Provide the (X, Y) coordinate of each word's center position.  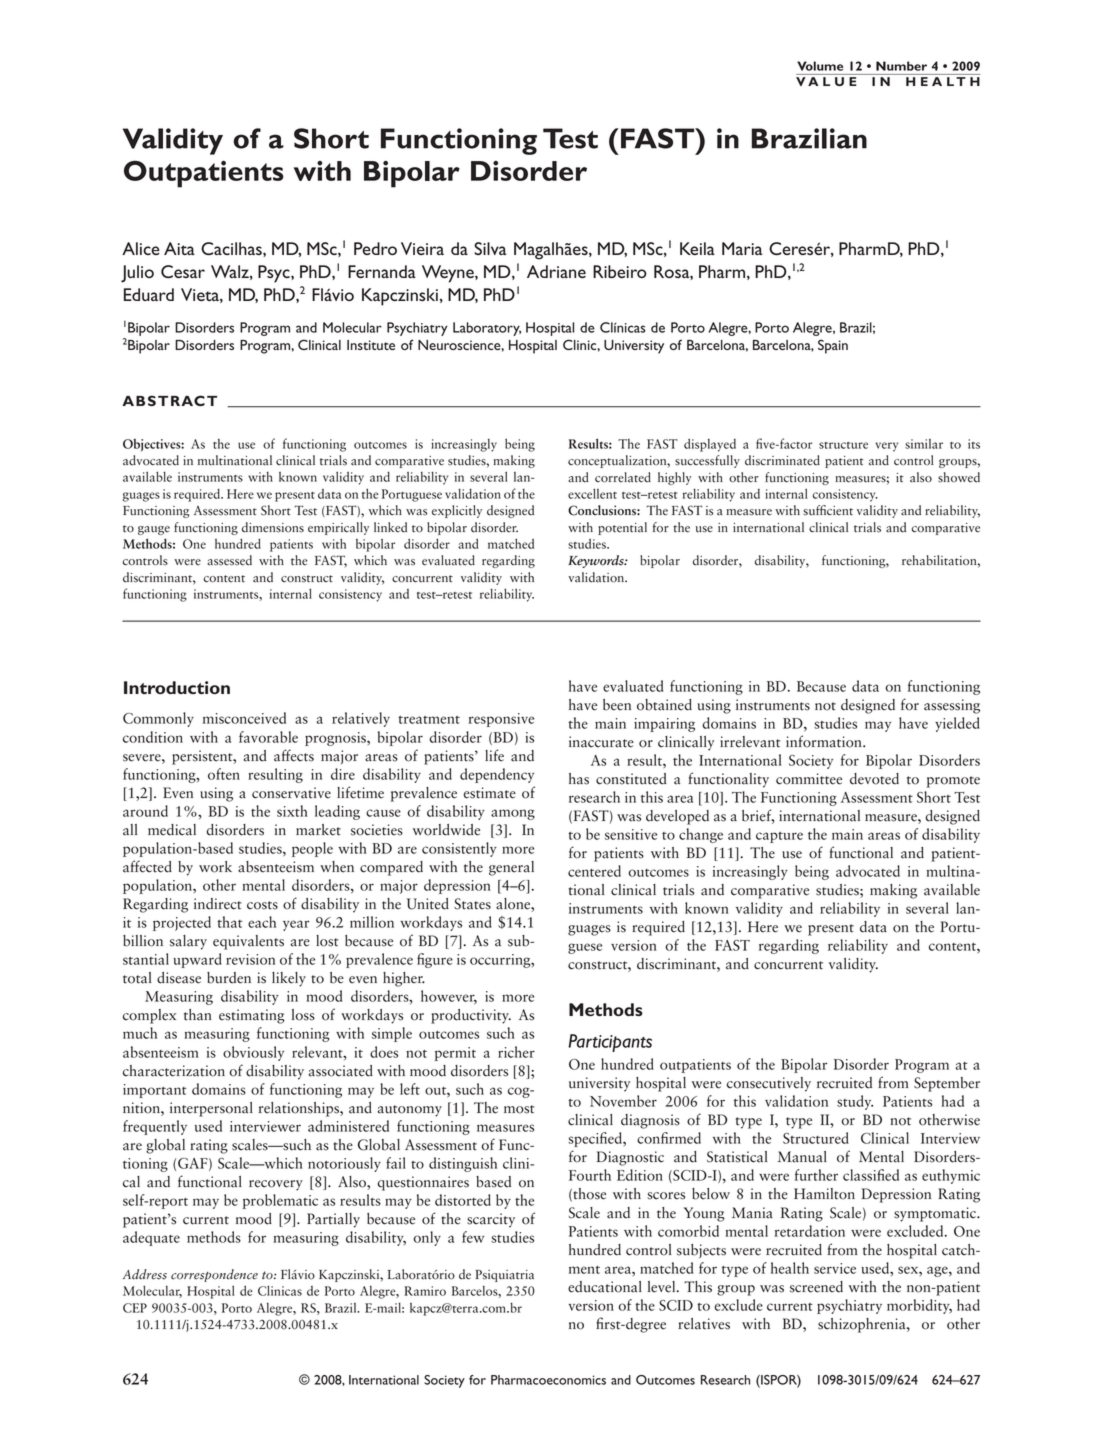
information (825, 741)
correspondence (214, 1275)
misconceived (244, 718)
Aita (179, 248)
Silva (490, 248)
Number (901, 66)
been (617, 705)
